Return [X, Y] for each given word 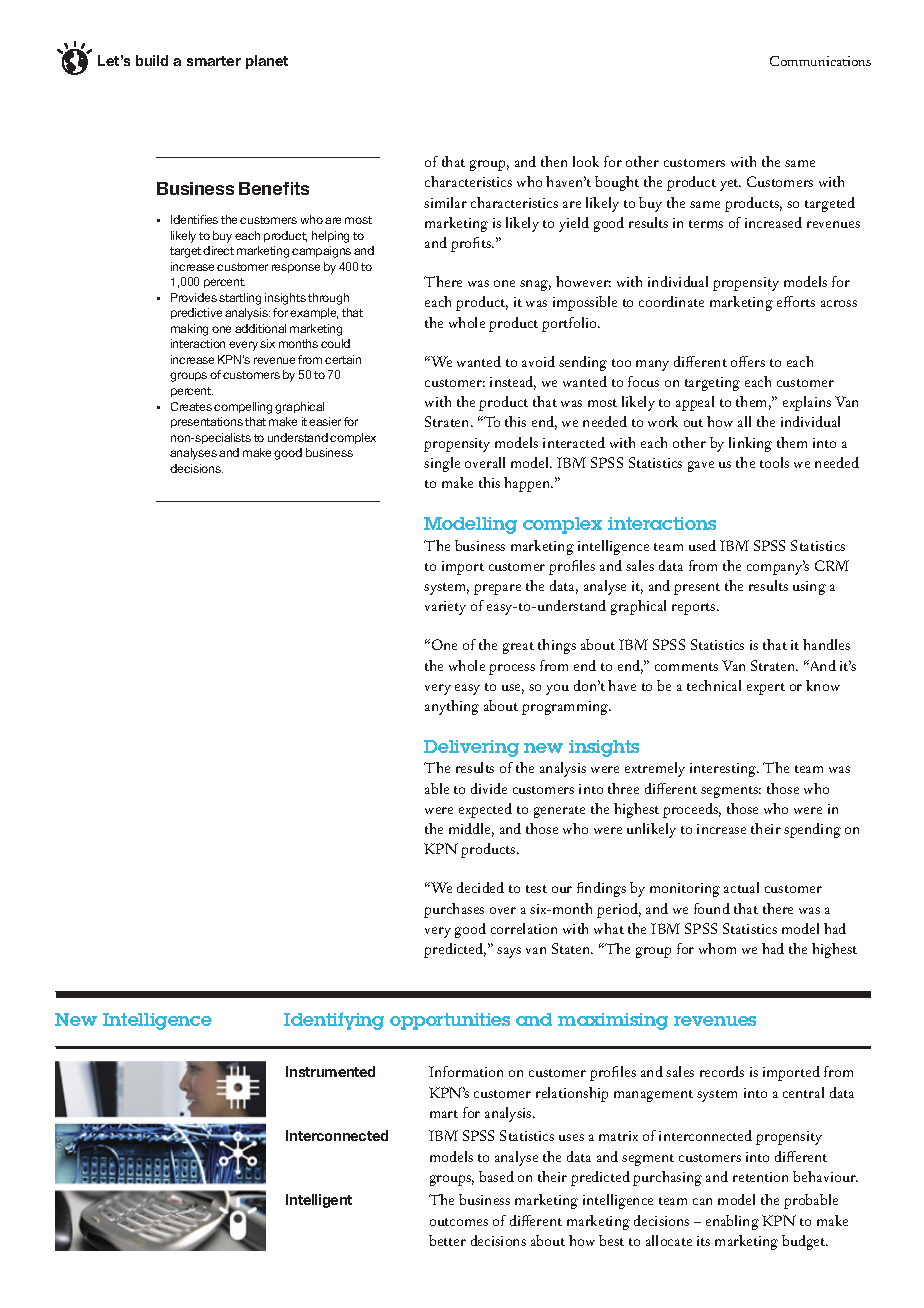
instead [513, 383]
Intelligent [319, 1201]
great [518, 648]
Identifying [334, 1021]
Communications [820, 61]
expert [766, 689]
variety [445, 608]
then [554, 161]
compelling [243, 408]
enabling [732, 1222]
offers [748, 361]
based [496, 1176]
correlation [524, 928]
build [152, 60]
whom [717, 948]
